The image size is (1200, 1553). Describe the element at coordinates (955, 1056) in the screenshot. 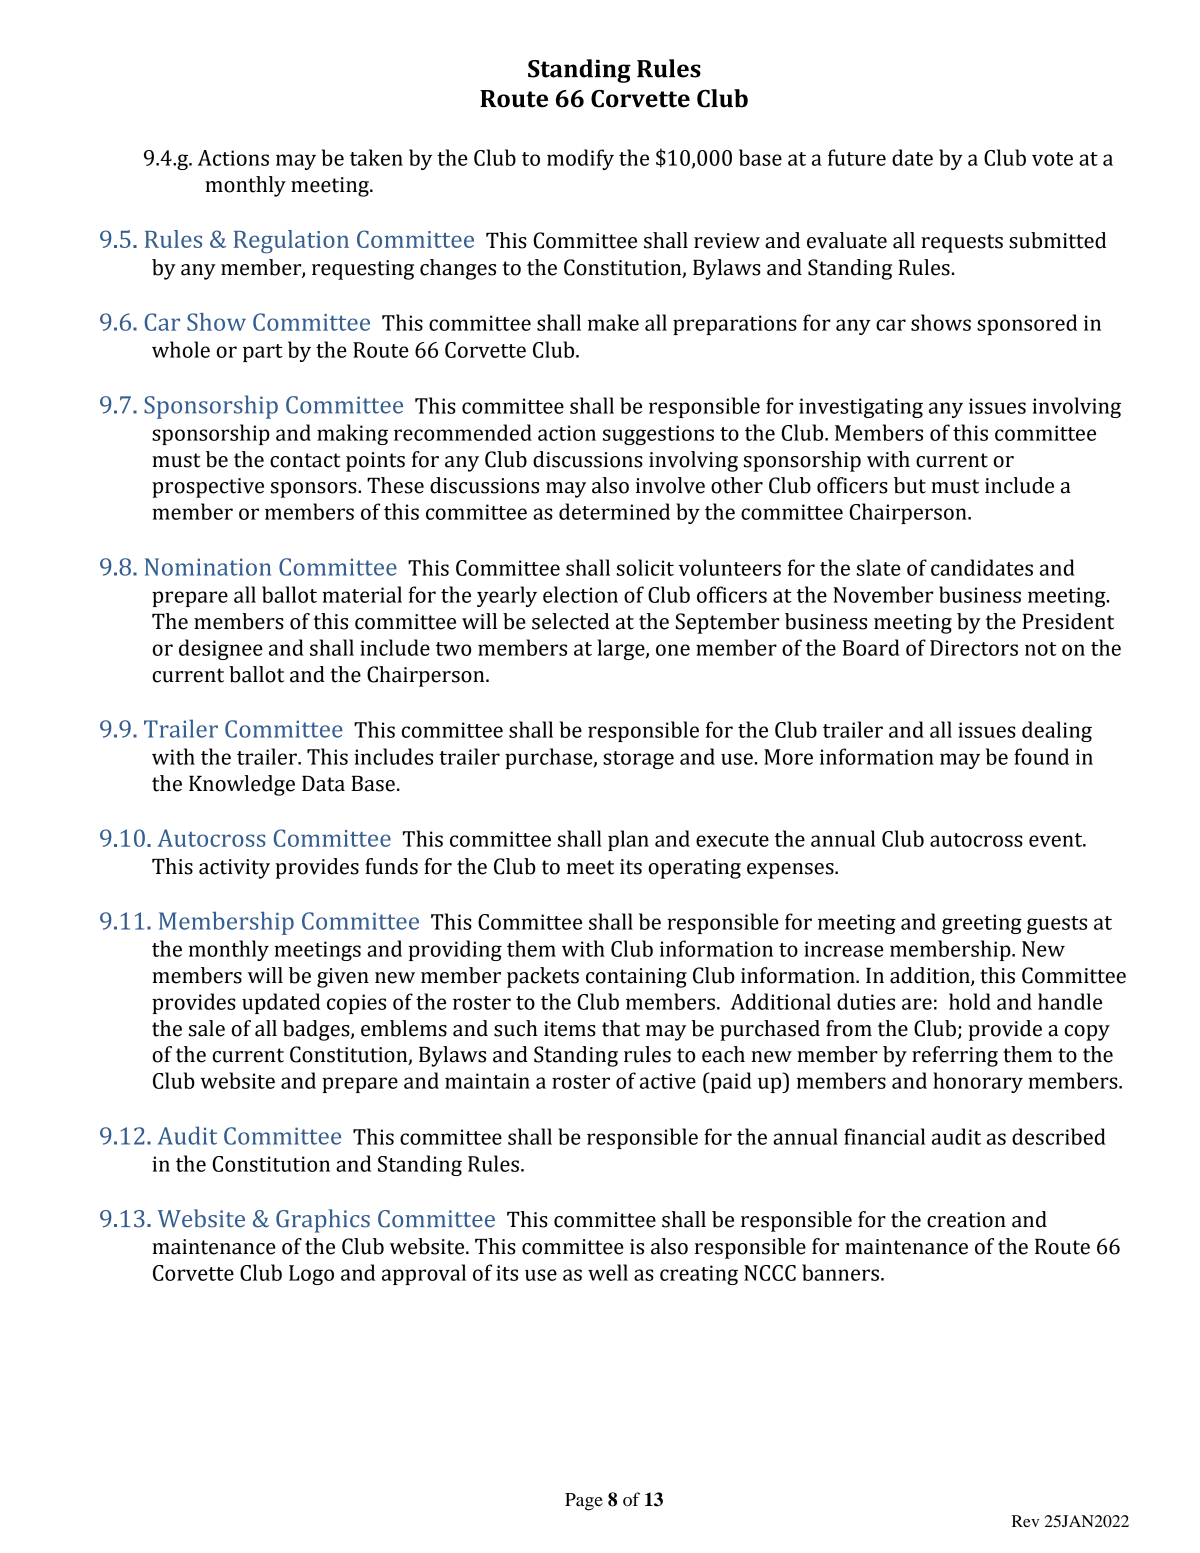

I see `referring` at that location.
